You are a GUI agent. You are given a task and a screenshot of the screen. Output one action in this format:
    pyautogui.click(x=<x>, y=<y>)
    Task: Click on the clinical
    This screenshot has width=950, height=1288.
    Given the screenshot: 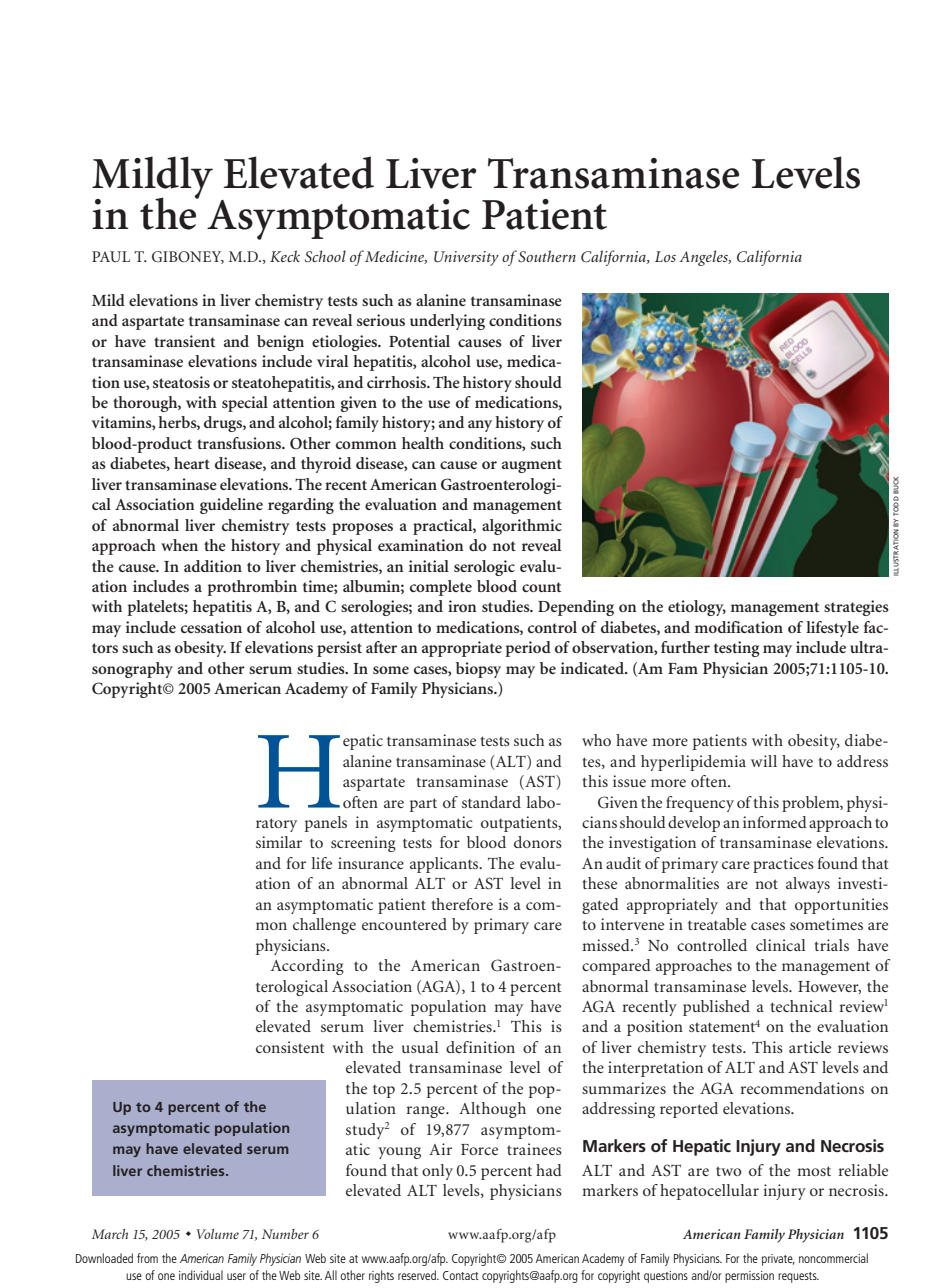 What is the action you would take?
    pyautogui.click(x=780, y=945)
